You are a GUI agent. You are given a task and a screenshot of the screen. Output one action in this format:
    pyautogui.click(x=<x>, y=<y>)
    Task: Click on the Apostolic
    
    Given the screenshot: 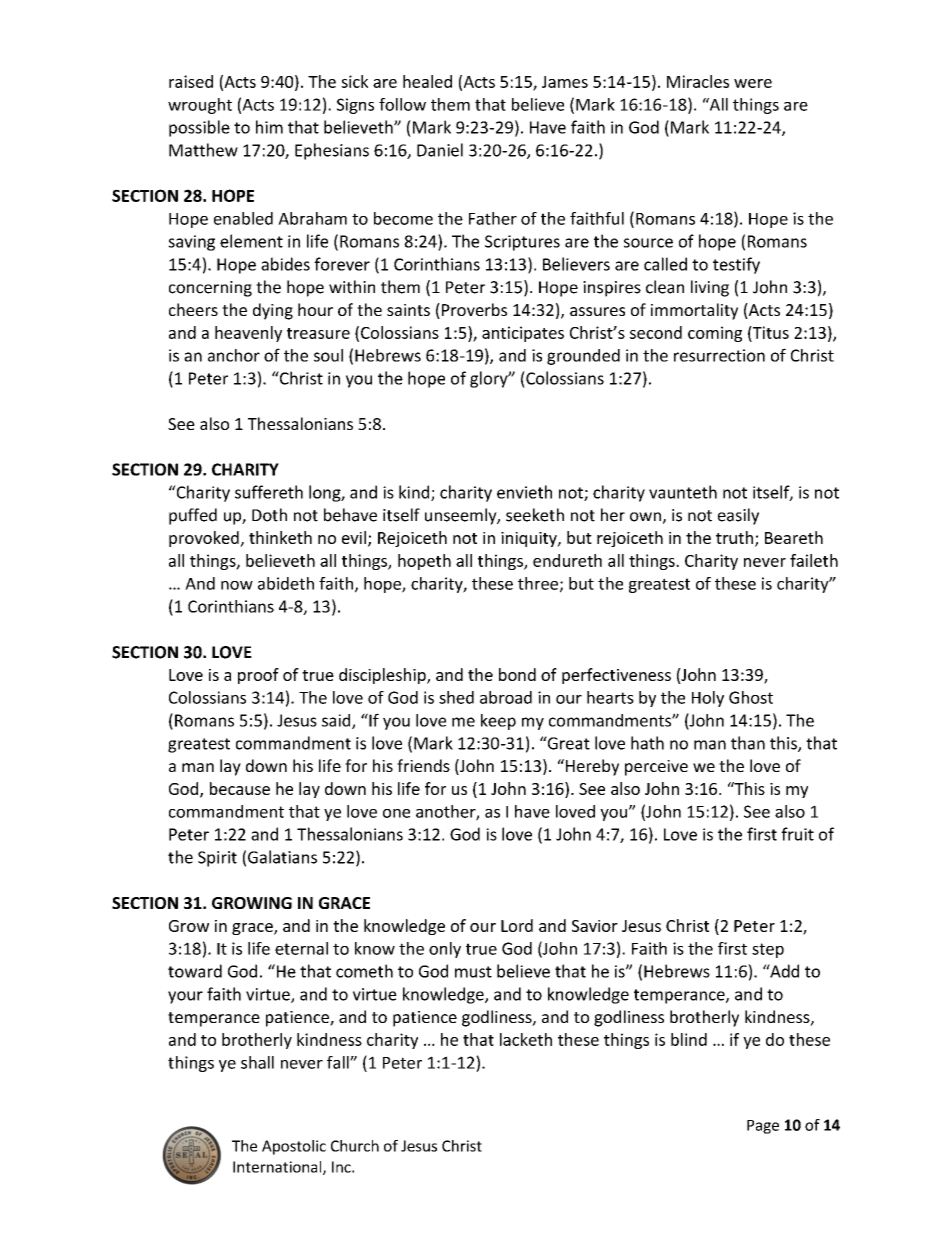 What is the action you would take?
    pyautogui.click(x=294, y=1147)
